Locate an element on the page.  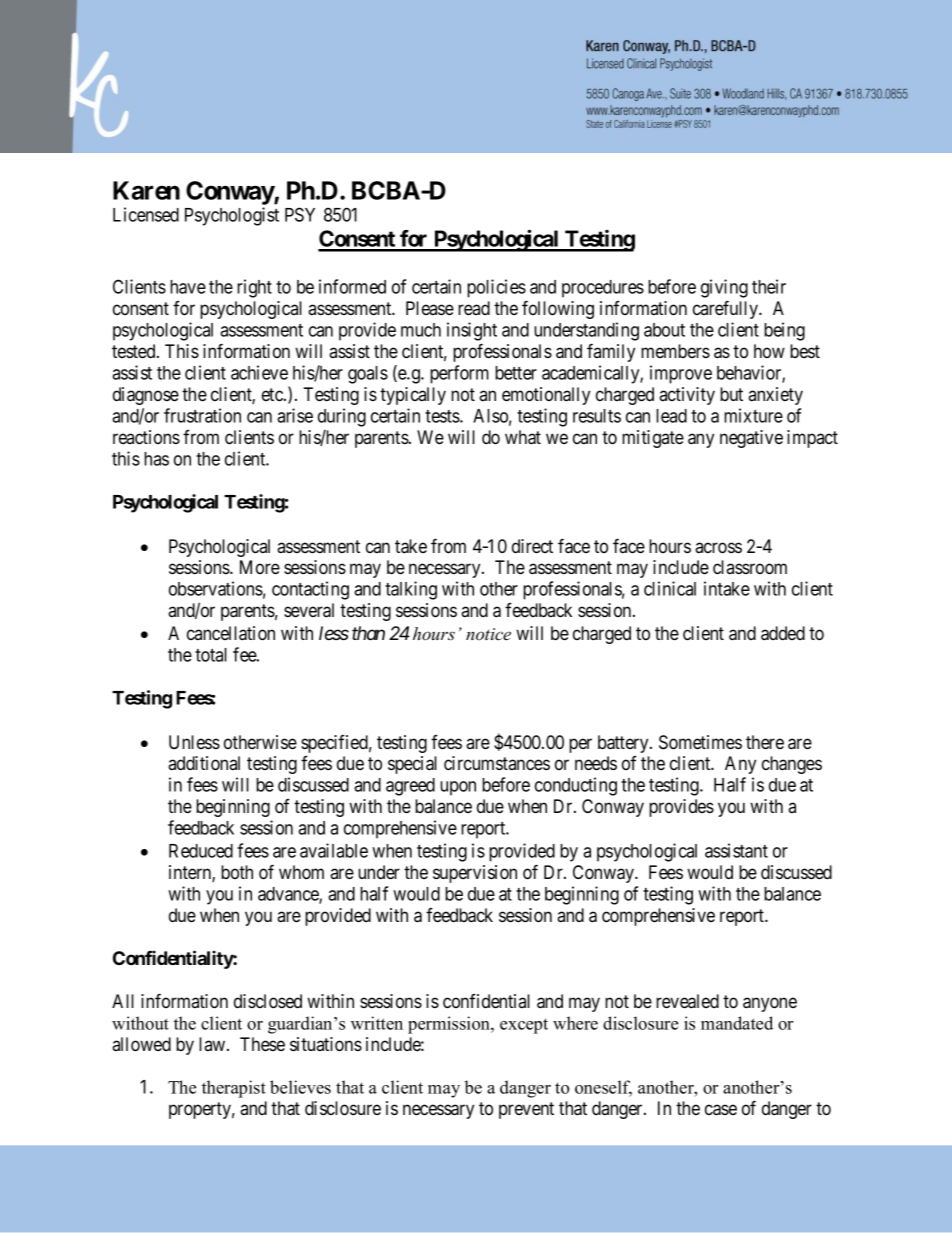
prevent is located at coordinates (526, 1110).
